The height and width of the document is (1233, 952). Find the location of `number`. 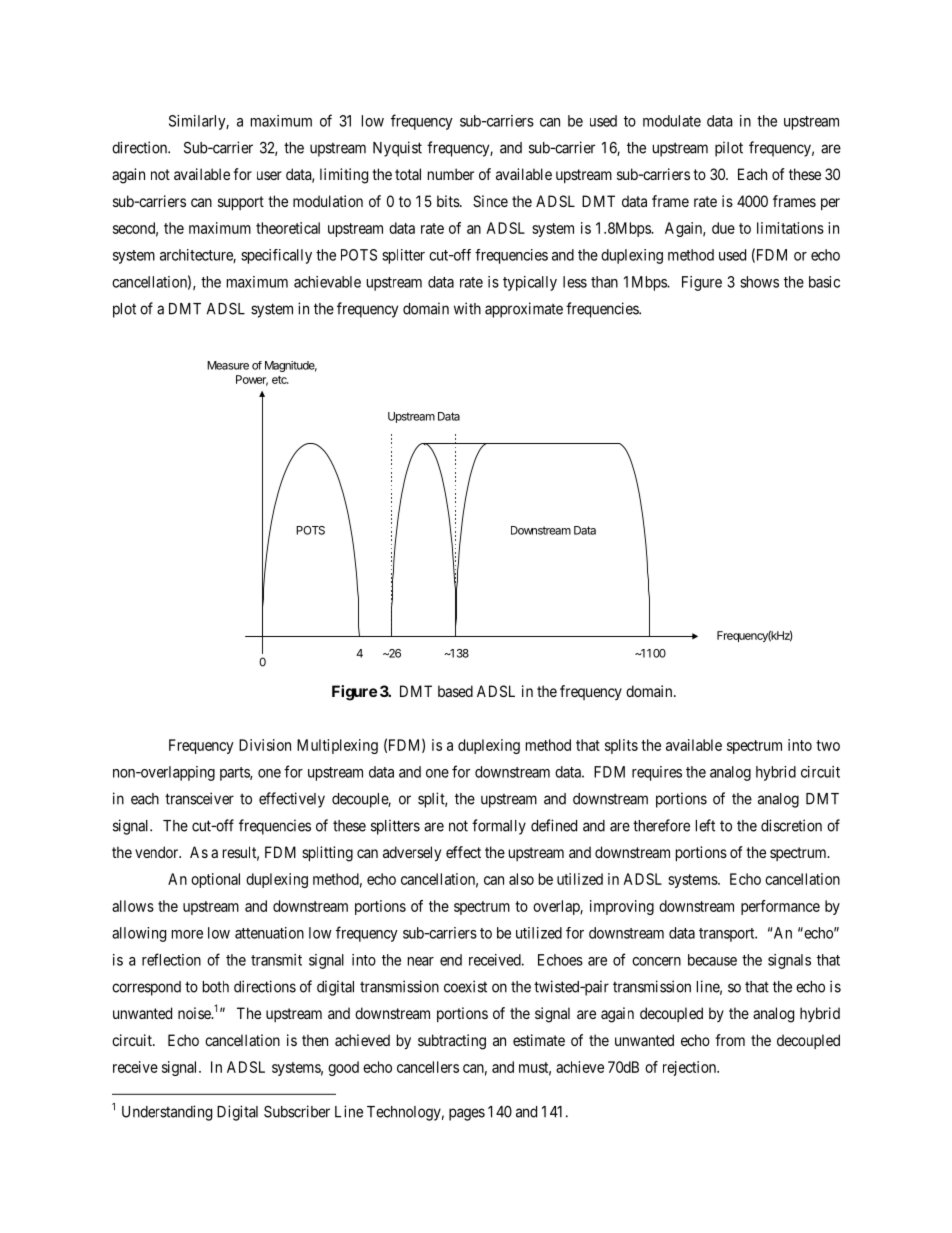

number is located at coordinates (451, 174).
